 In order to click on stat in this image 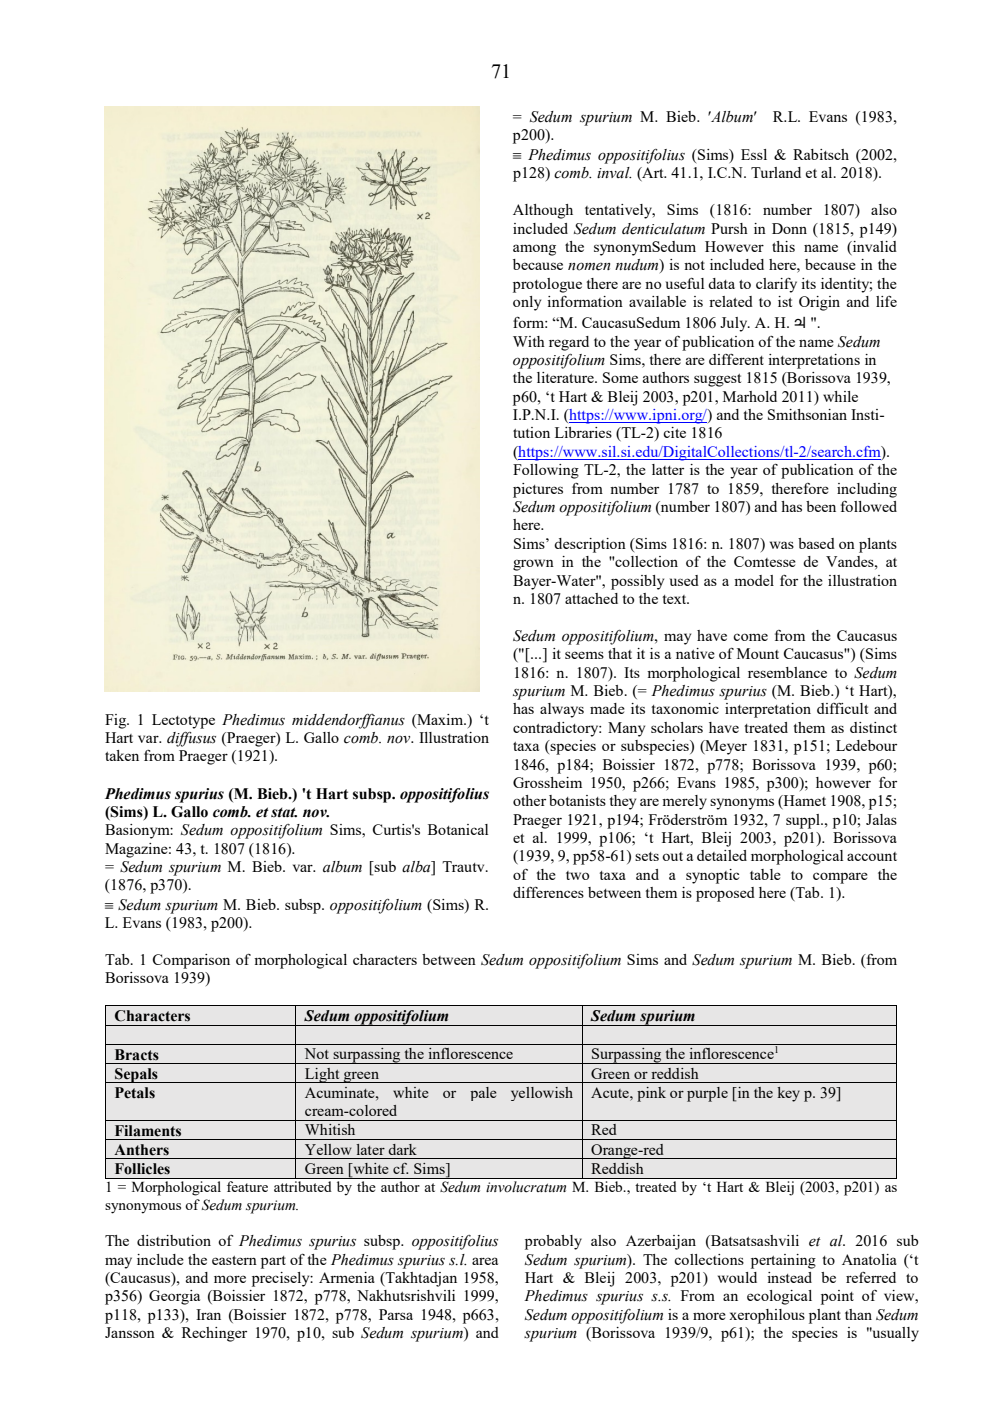, I will do `click(284, 812)`.
